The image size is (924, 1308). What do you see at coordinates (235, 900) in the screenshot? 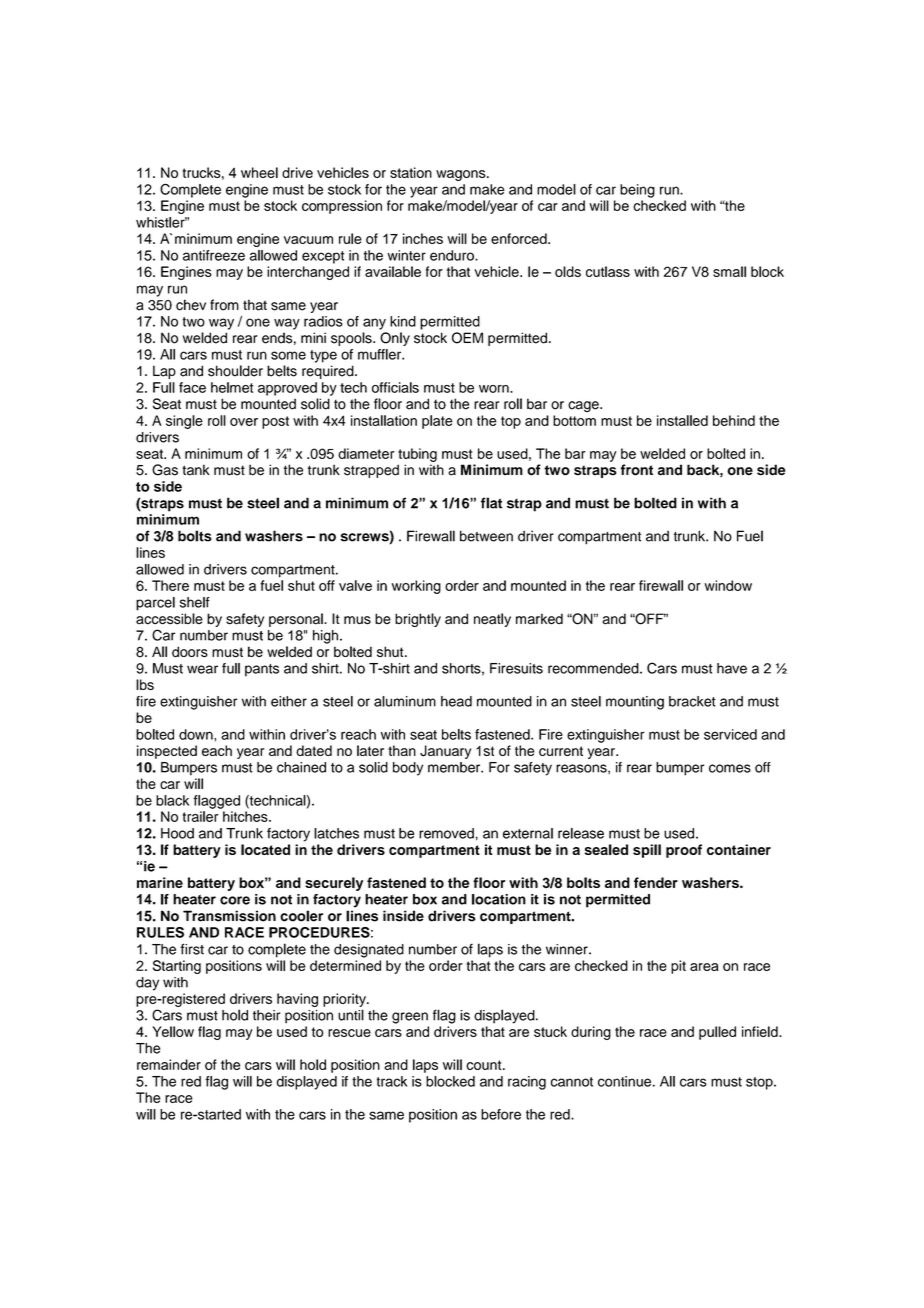
I see `core` at bounding box center [235, 900].
